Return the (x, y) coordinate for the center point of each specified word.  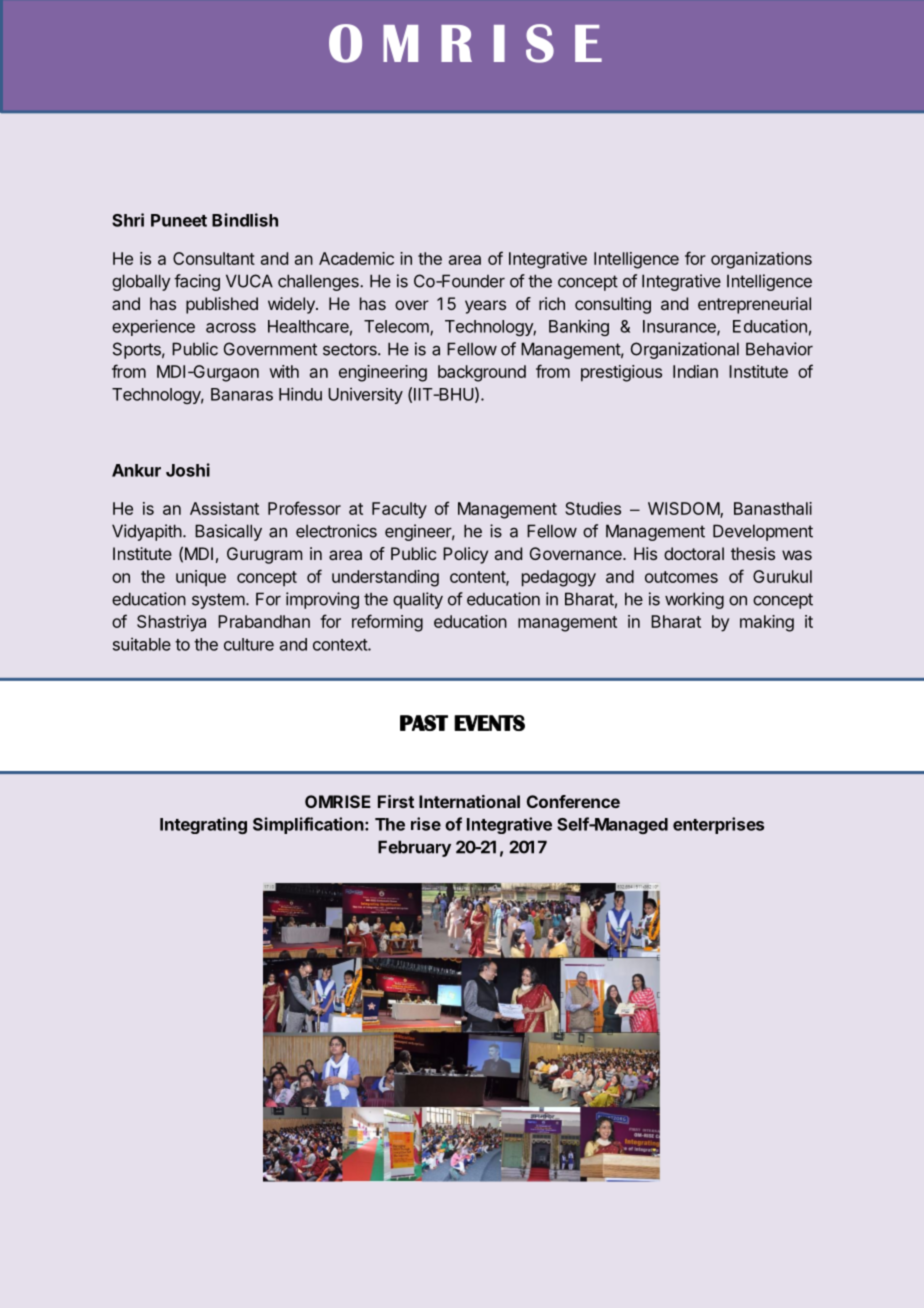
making (767, 623)
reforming (387, 623)
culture (249, 644)
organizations (761, 260)
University (365, 395)
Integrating (203, 825)
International (469, 801)
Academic (356, 258)
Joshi (188, 470)
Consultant (214, 258)
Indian (695, 371)
